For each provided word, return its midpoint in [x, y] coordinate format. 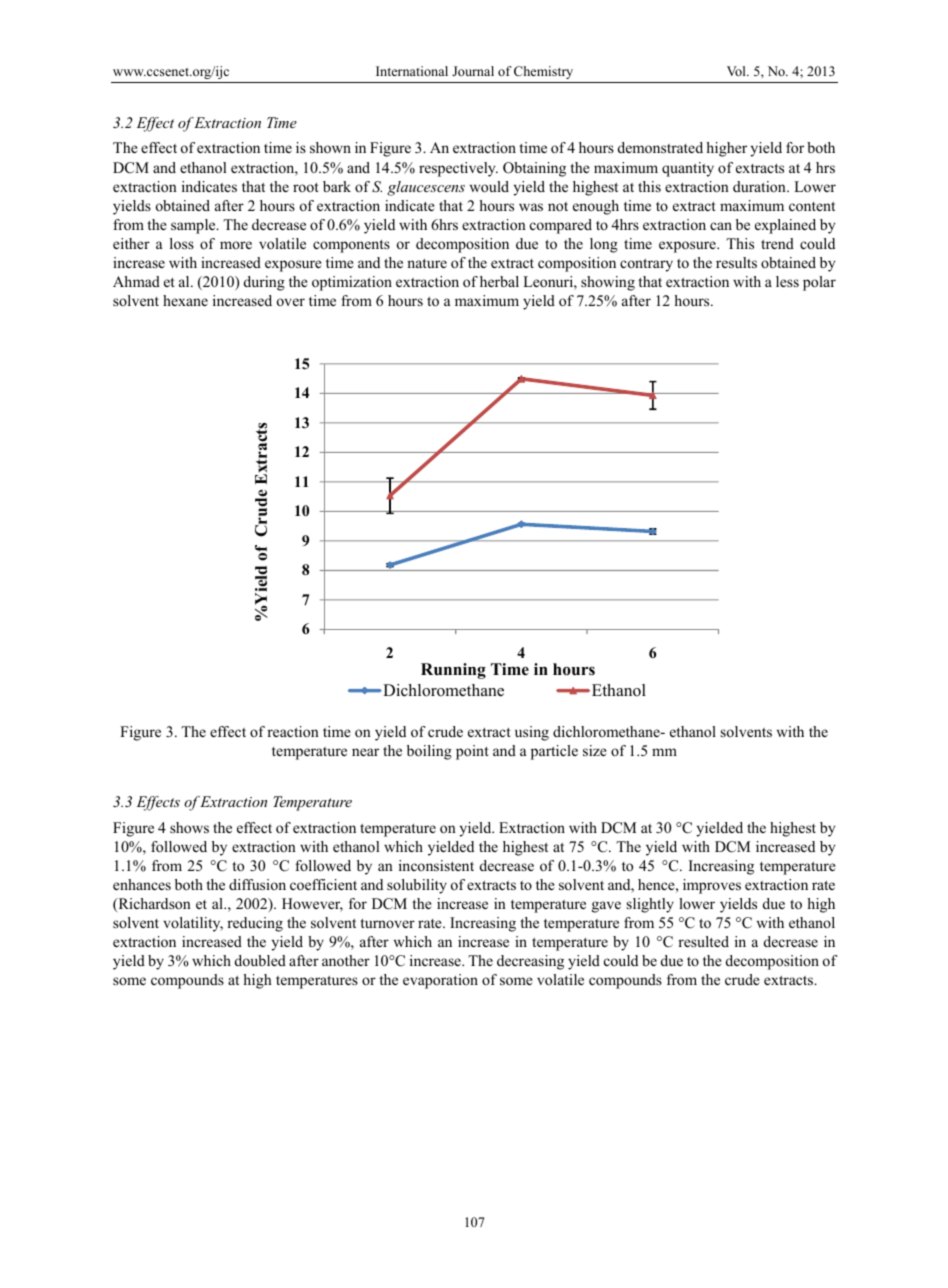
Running [453, 671]
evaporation [440, 981]
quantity [688, 169]
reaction [293, 731]
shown [330, 147]
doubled [260, 960]
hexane [185, 300]
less [787, 281]
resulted [703, 941]
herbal [499, 281]
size [595, 750]
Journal [473, 71]
